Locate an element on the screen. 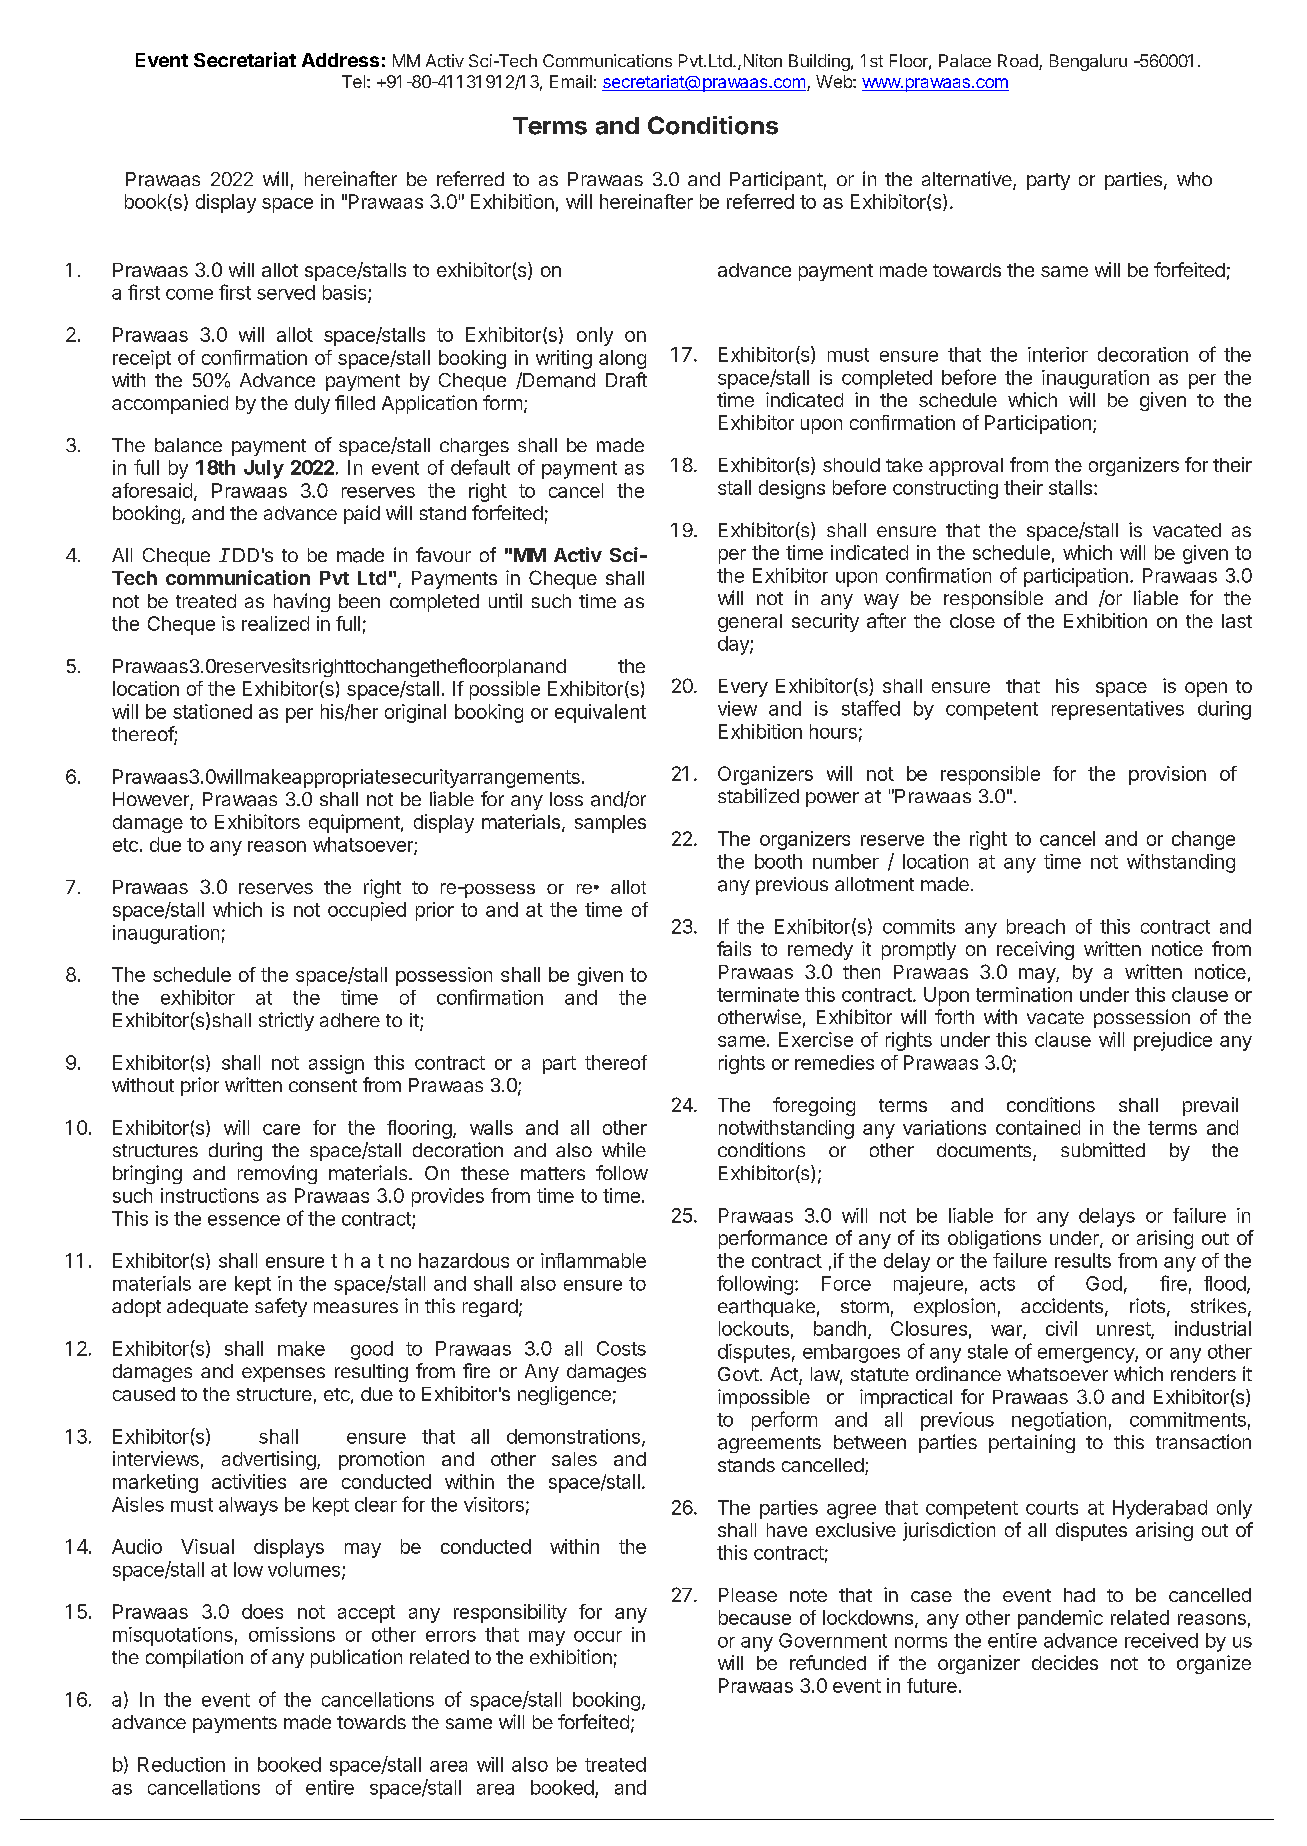 The width and height of the screenshot is (1307, 1846). lockouts is located at coordinates (754, 1328).
